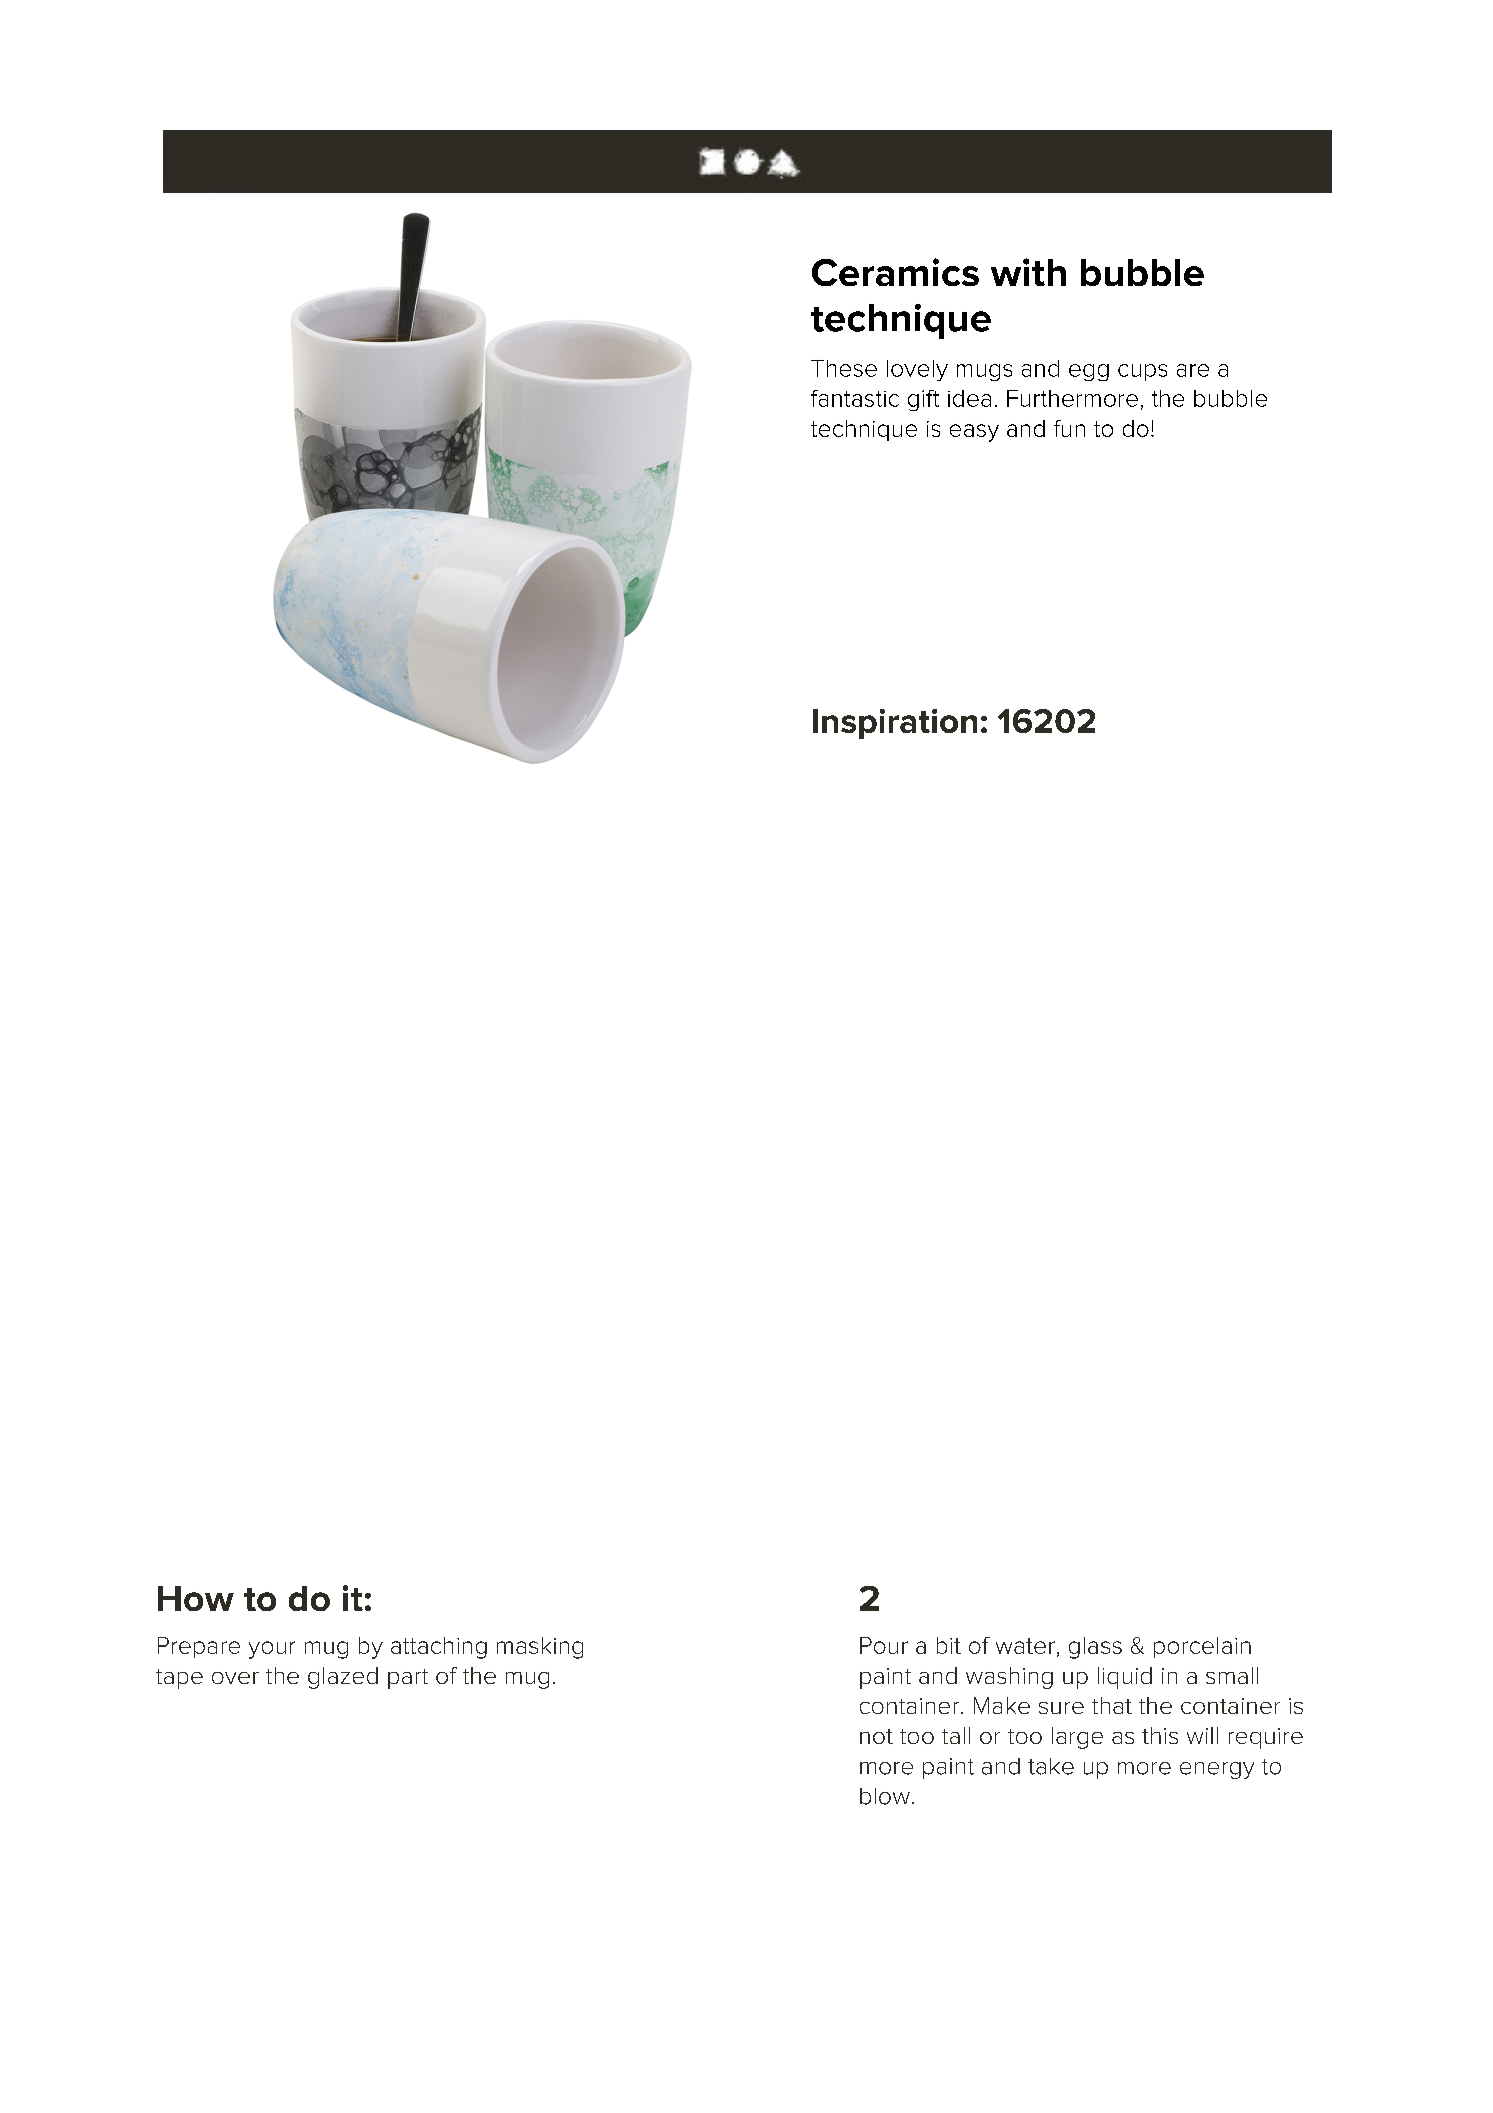 The width and height of the page is (1493, 2113). I want to click on not, so click(876, 1736).
